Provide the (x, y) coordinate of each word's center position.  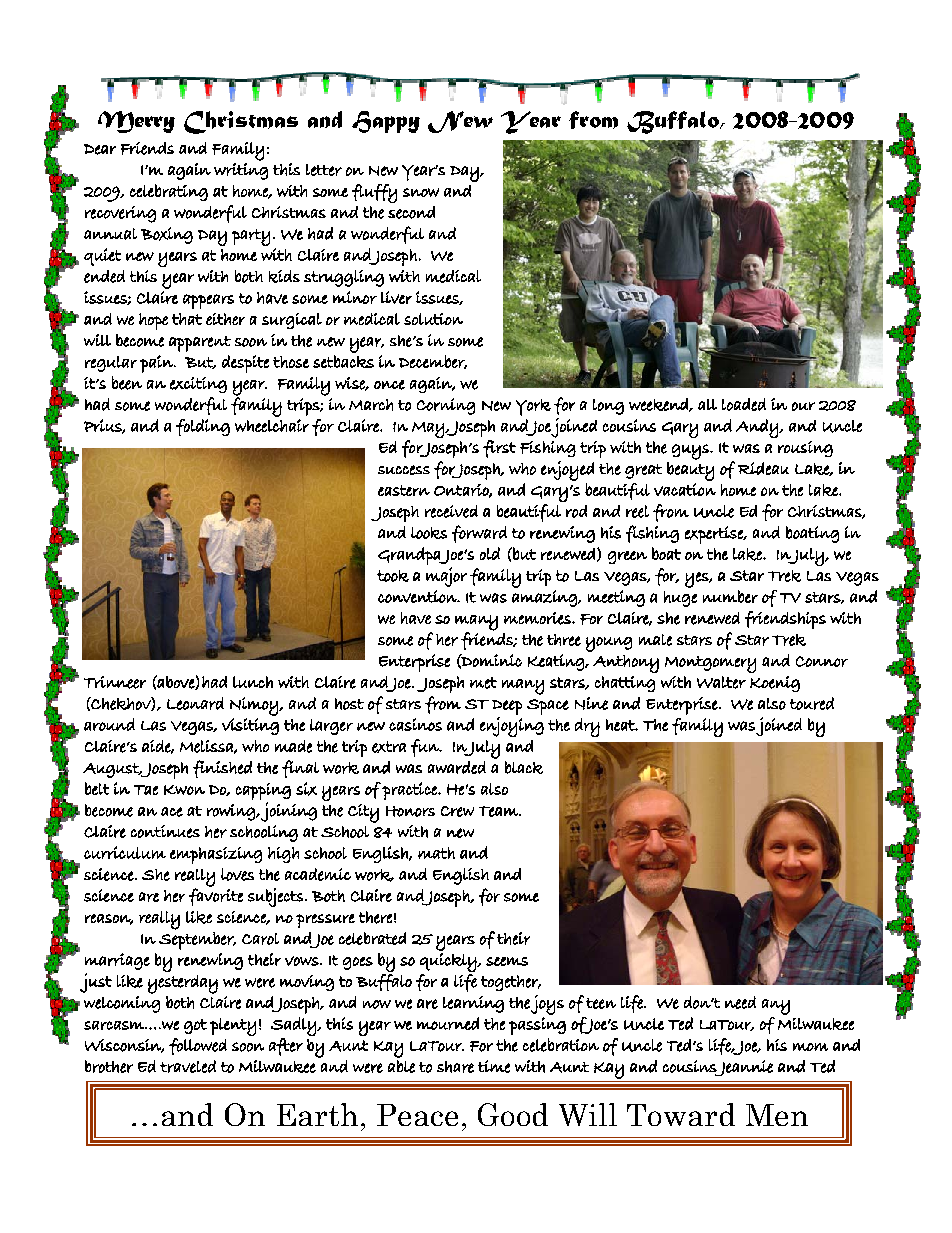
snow (421, 192)
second (411, 212)
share (455, 1067)
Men (777, 1115)
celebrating (169, 192)
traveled (188, 1066)
